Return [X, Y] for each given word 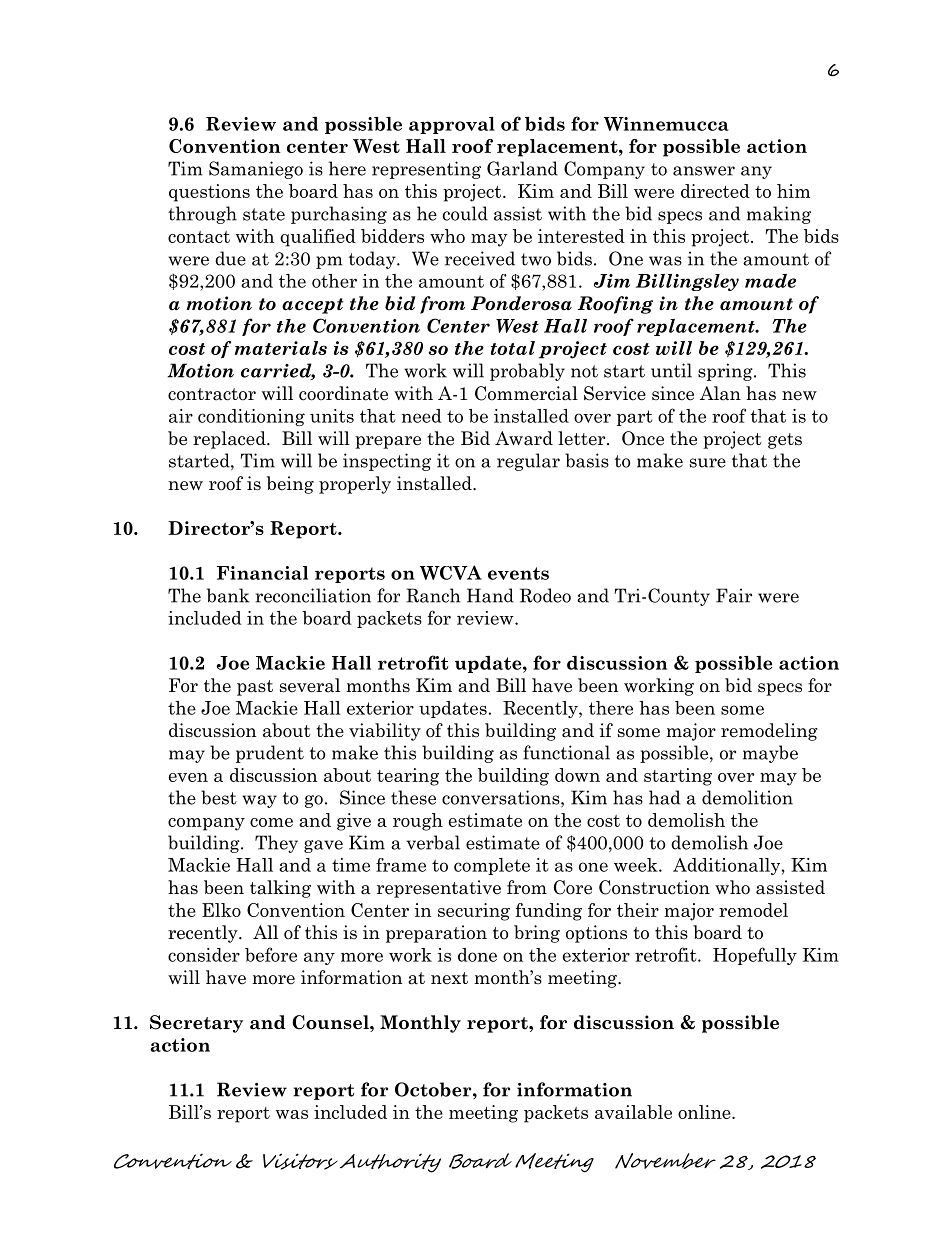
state [264, 214]
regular [528, 462]
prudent [270, 754]
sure [708, 463]
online [705, 1112]
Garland [522, 168]
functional [566, 752]
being [290, 485]
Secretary [196, 1024]
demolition [747, 797]
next [449, 978]
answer [704, 171]
